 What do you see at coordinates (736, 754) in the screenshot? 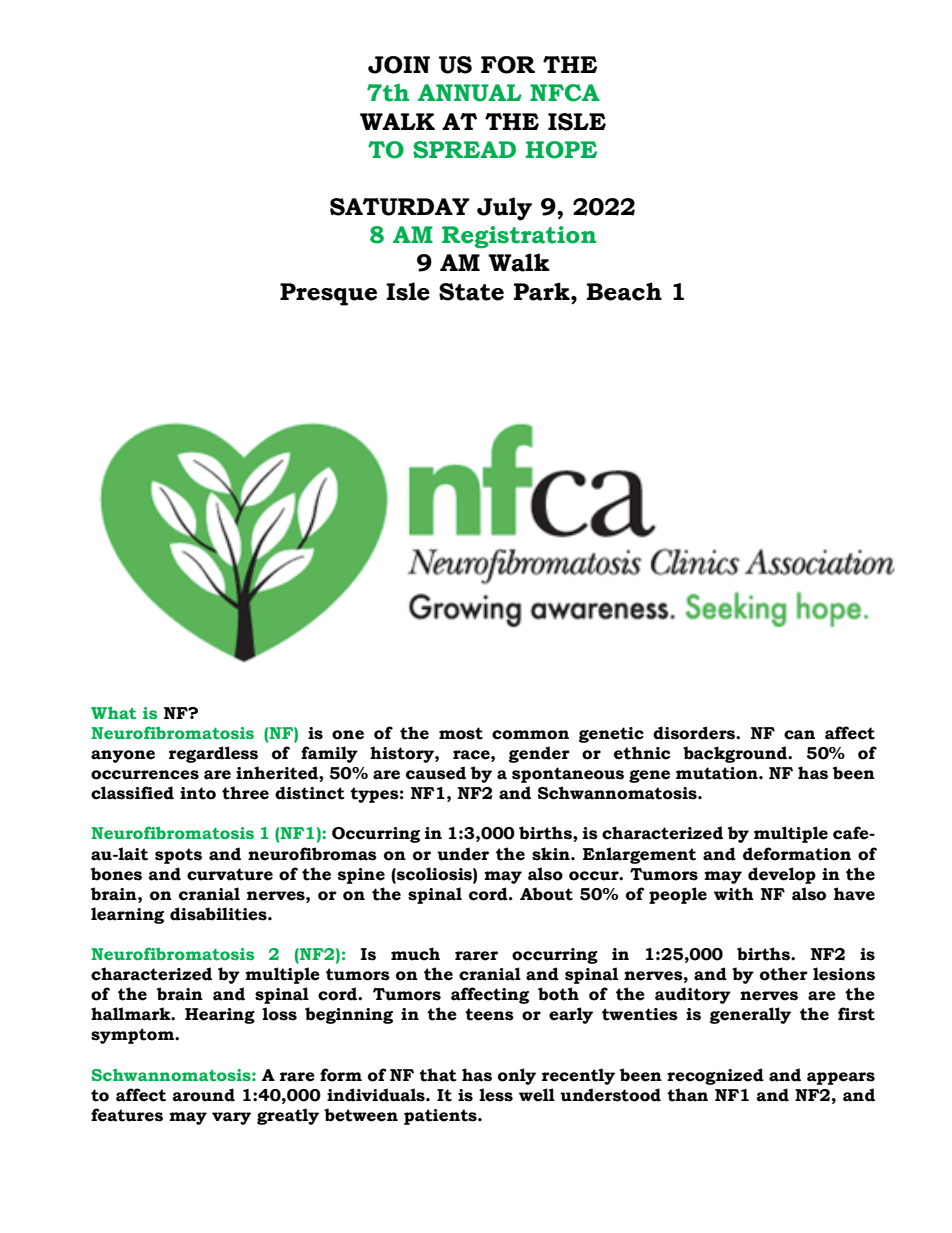
I see `background` at bounding box center [736, 754].
